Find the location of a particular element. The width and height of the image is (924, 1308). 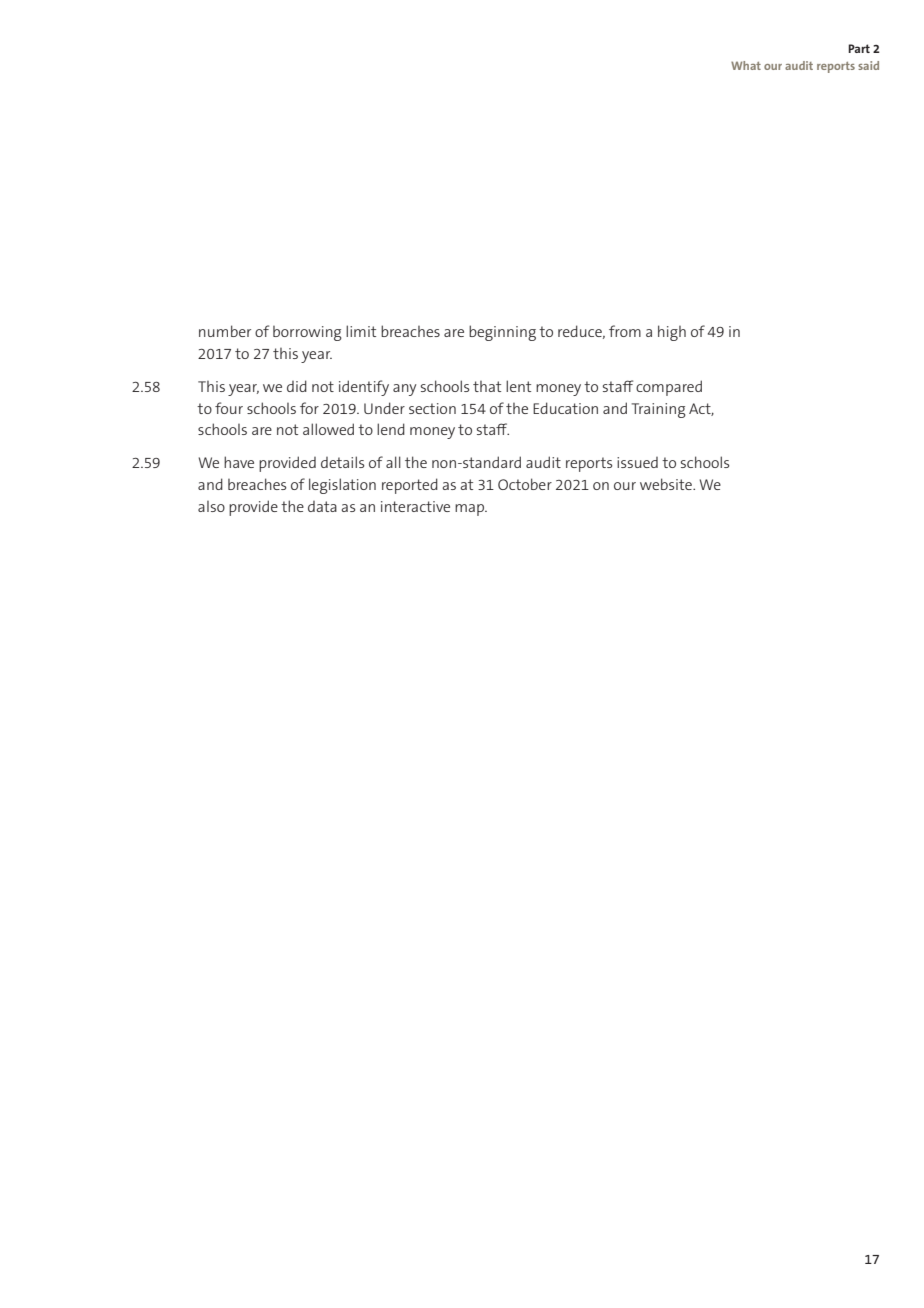

beginning is located at coordinates (502, 333).
